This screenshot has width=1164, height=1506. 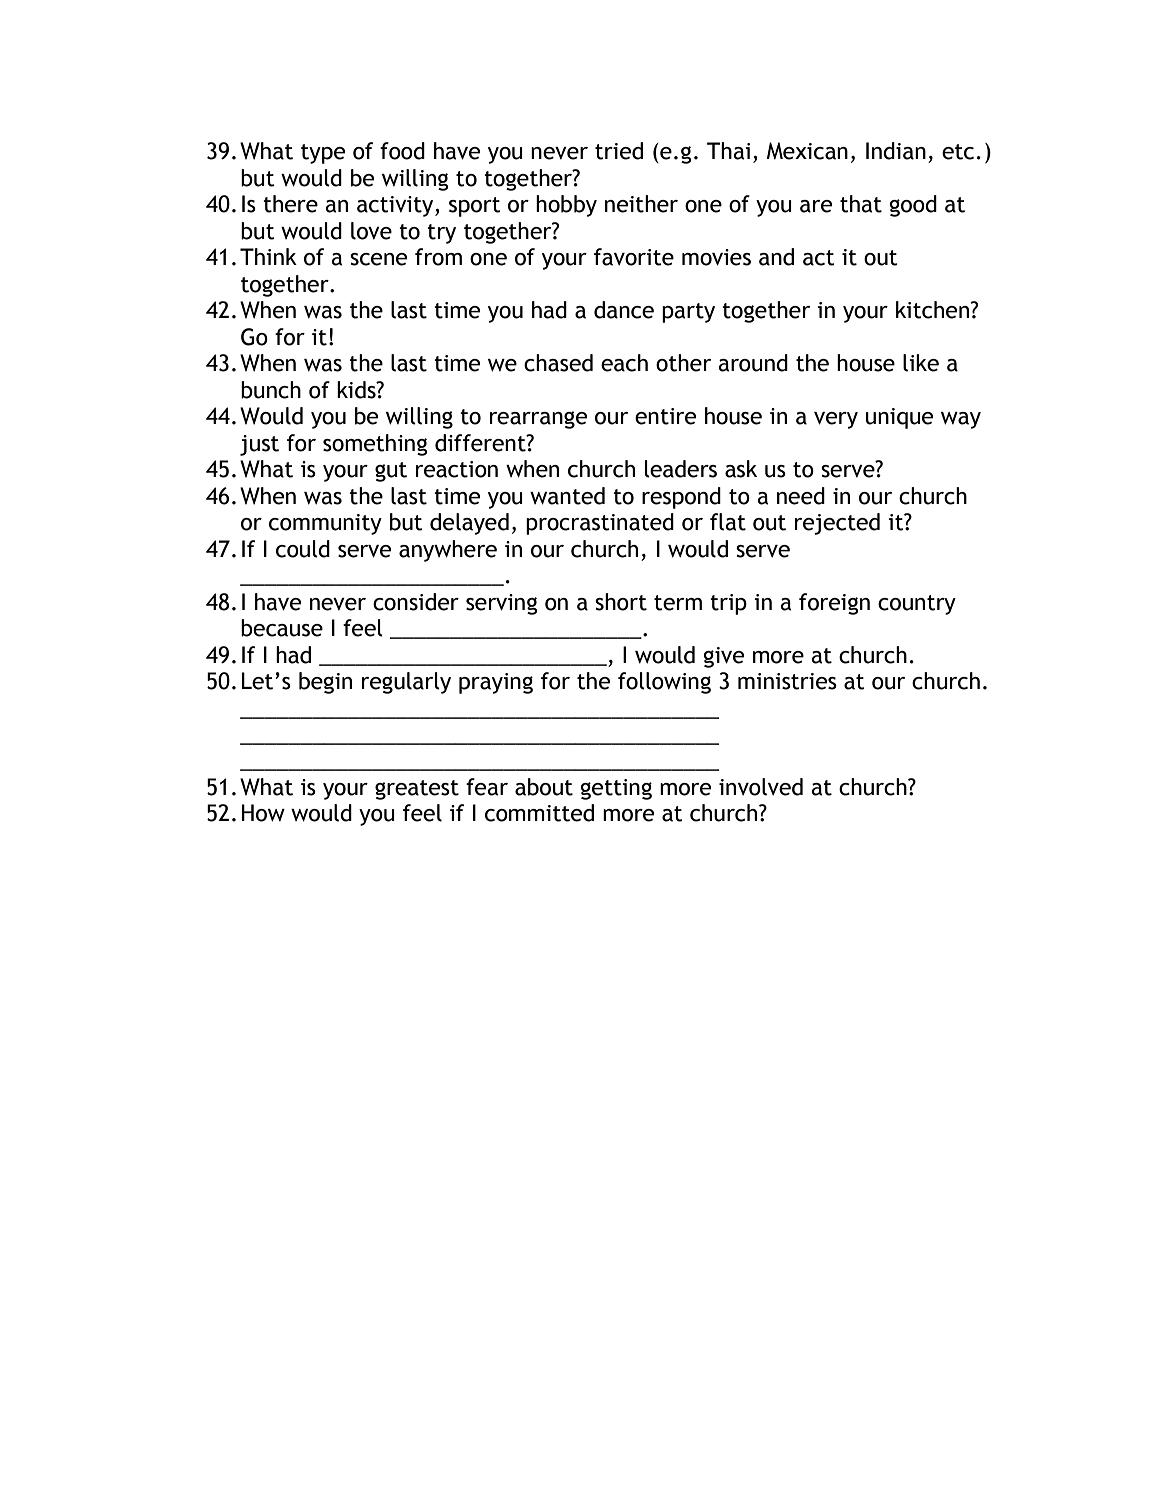 What do you see at coordinates (619, 151) in the screenshot?
I see `tried` at bounding box center [619, 151].
